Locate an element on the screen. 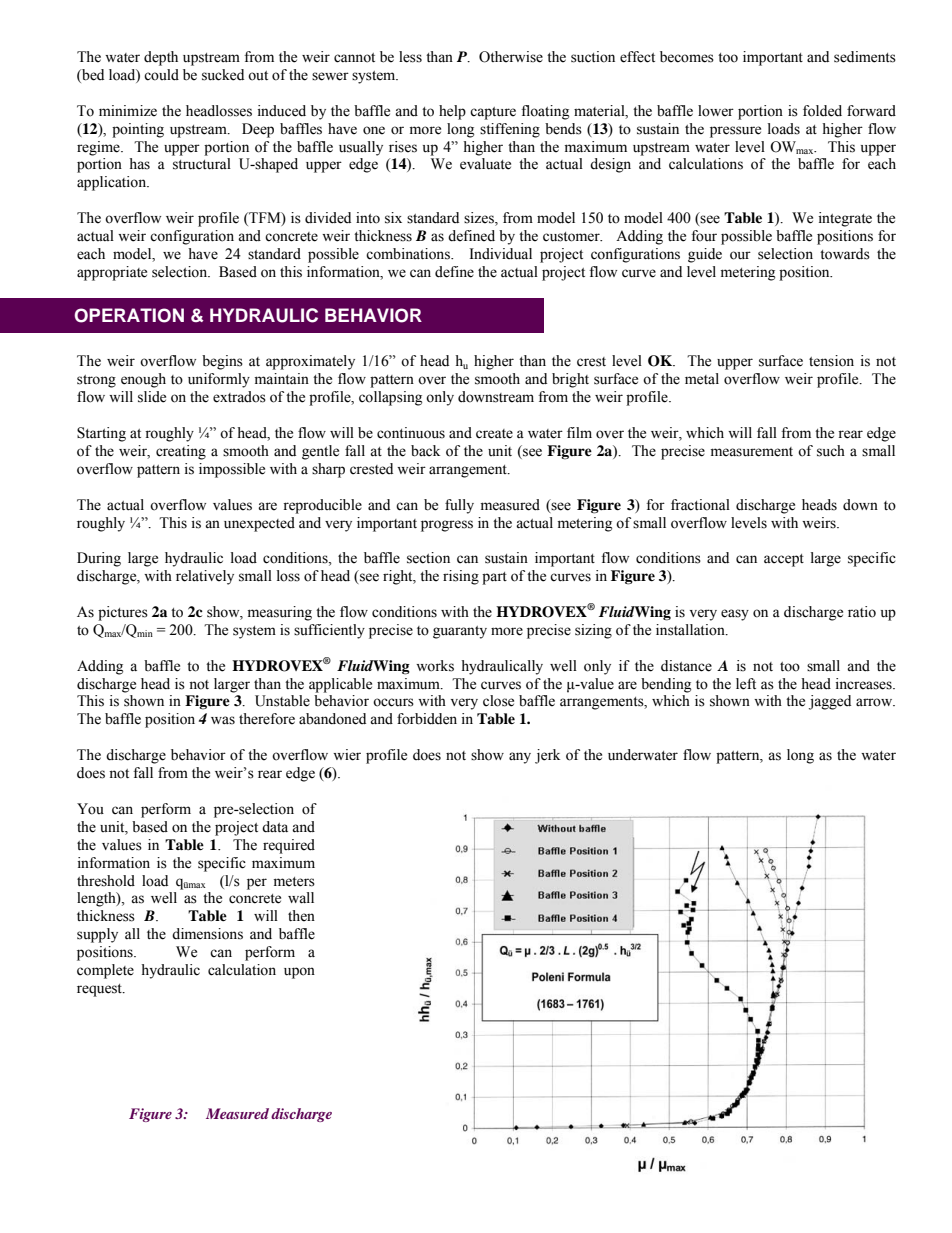  any is located at coordinates (520, 758).
